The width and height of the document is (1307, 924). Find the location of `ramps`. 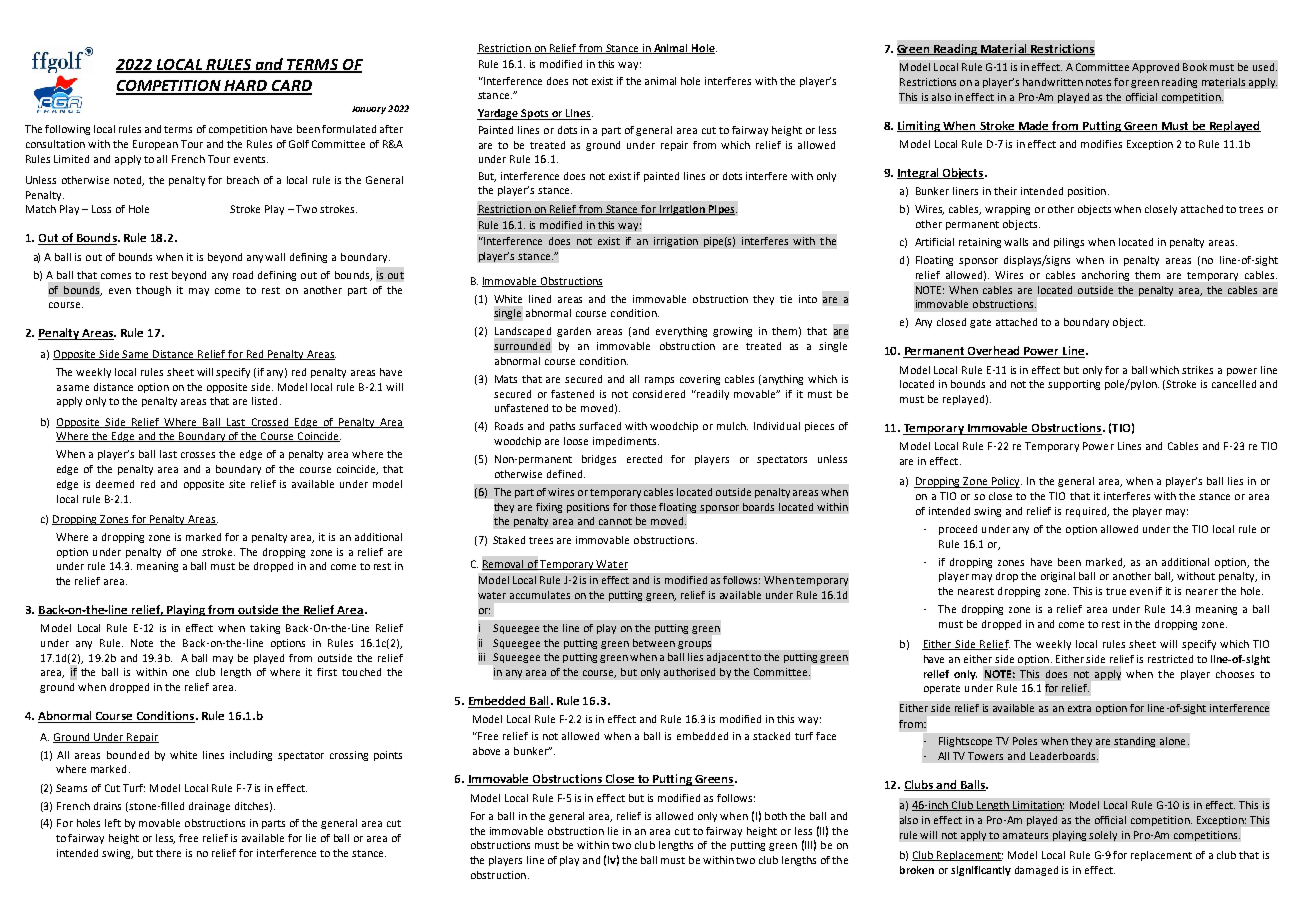

ramps is located at coordinates (659, 381).
